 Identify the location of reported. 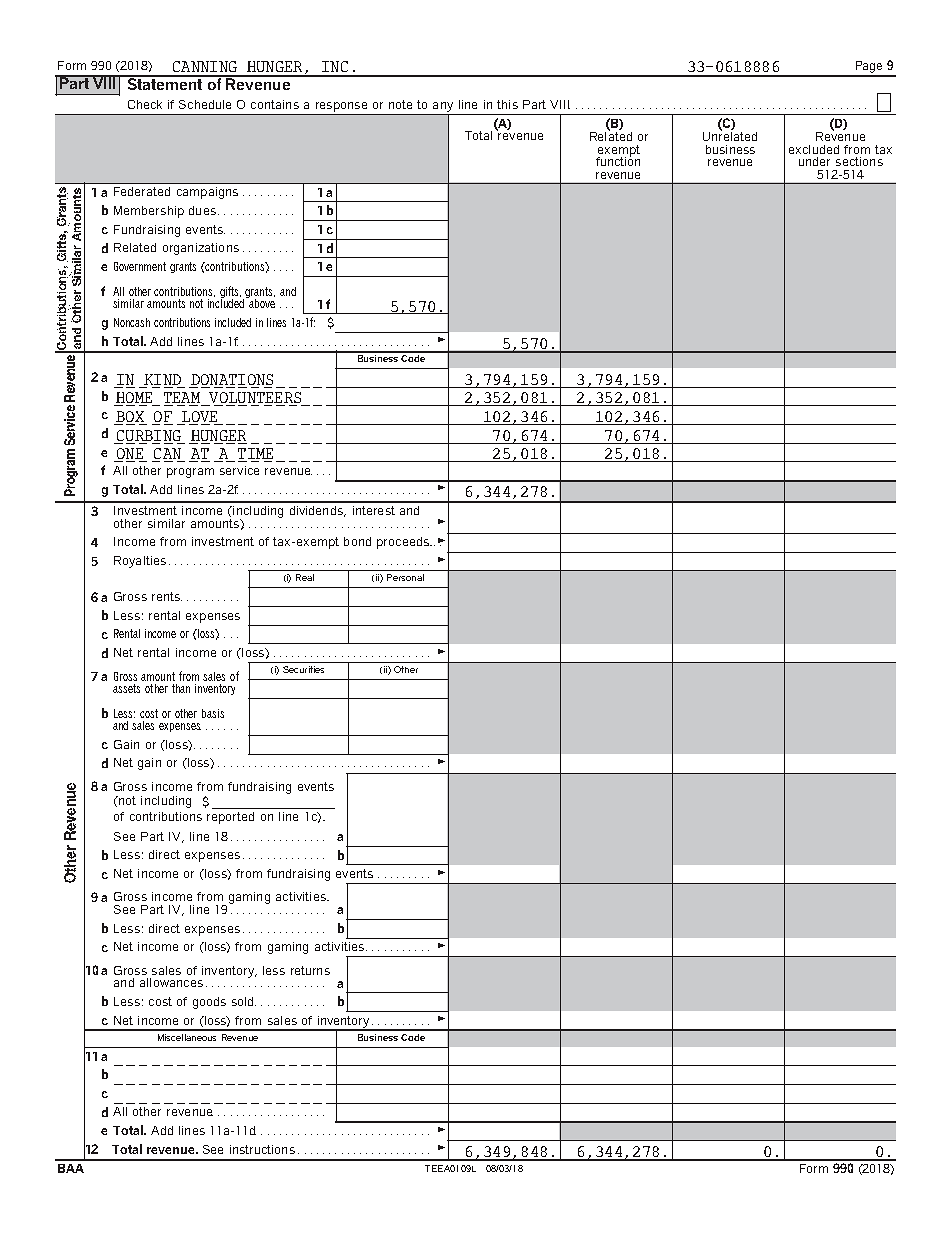
(230, 818).
